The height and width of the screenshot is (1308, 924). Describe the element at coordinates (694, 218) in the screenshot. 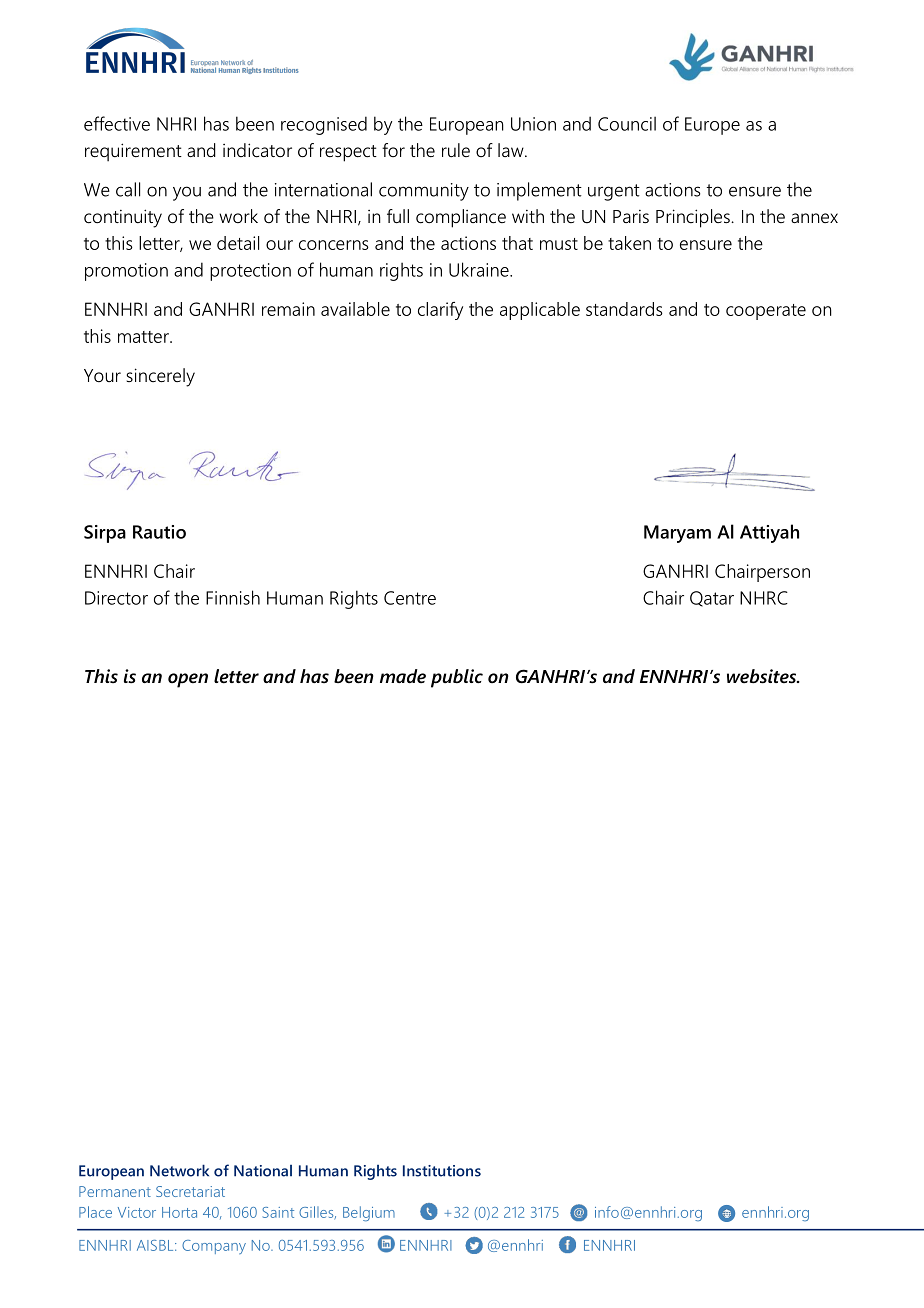

I see `Principles` at that location.
